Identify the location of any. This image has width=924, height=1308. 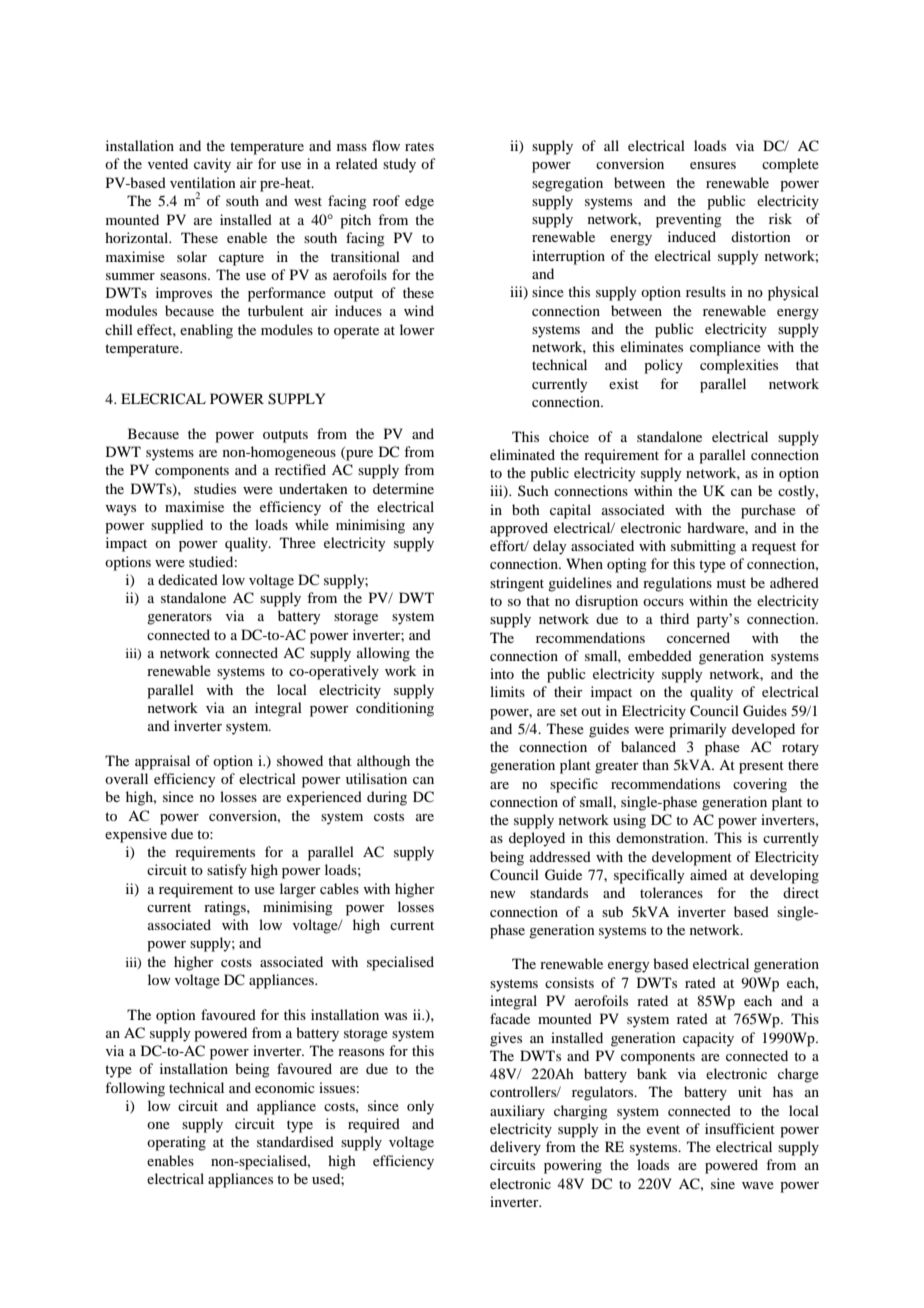
(423, 528).
